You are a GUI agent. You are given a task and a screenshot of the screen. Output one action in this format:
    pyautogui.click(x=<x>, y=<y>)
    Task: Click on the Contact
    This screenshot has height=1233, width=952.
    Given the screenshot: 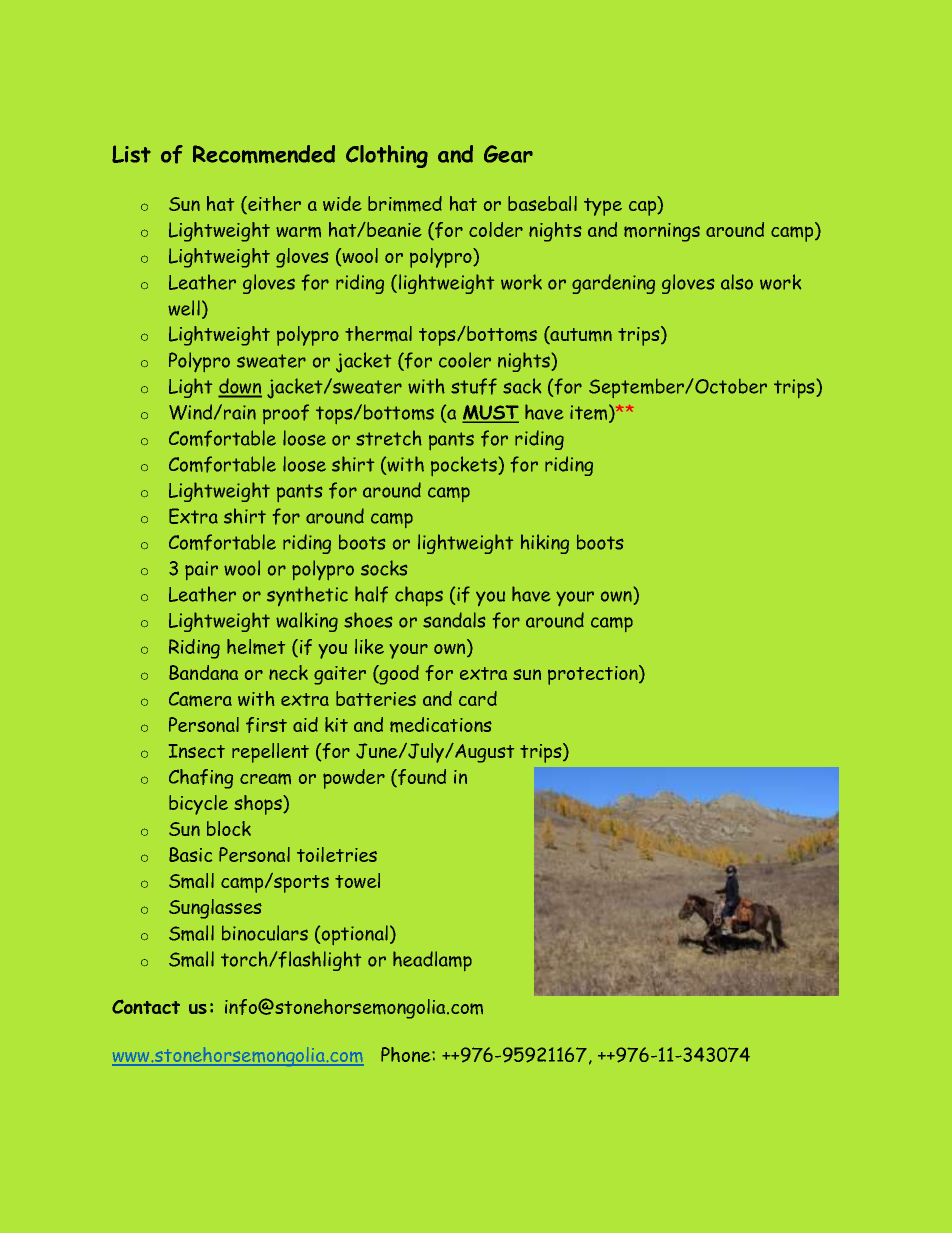 What is the action you would take?
    pyautogui.click(x=146, y=1007)
